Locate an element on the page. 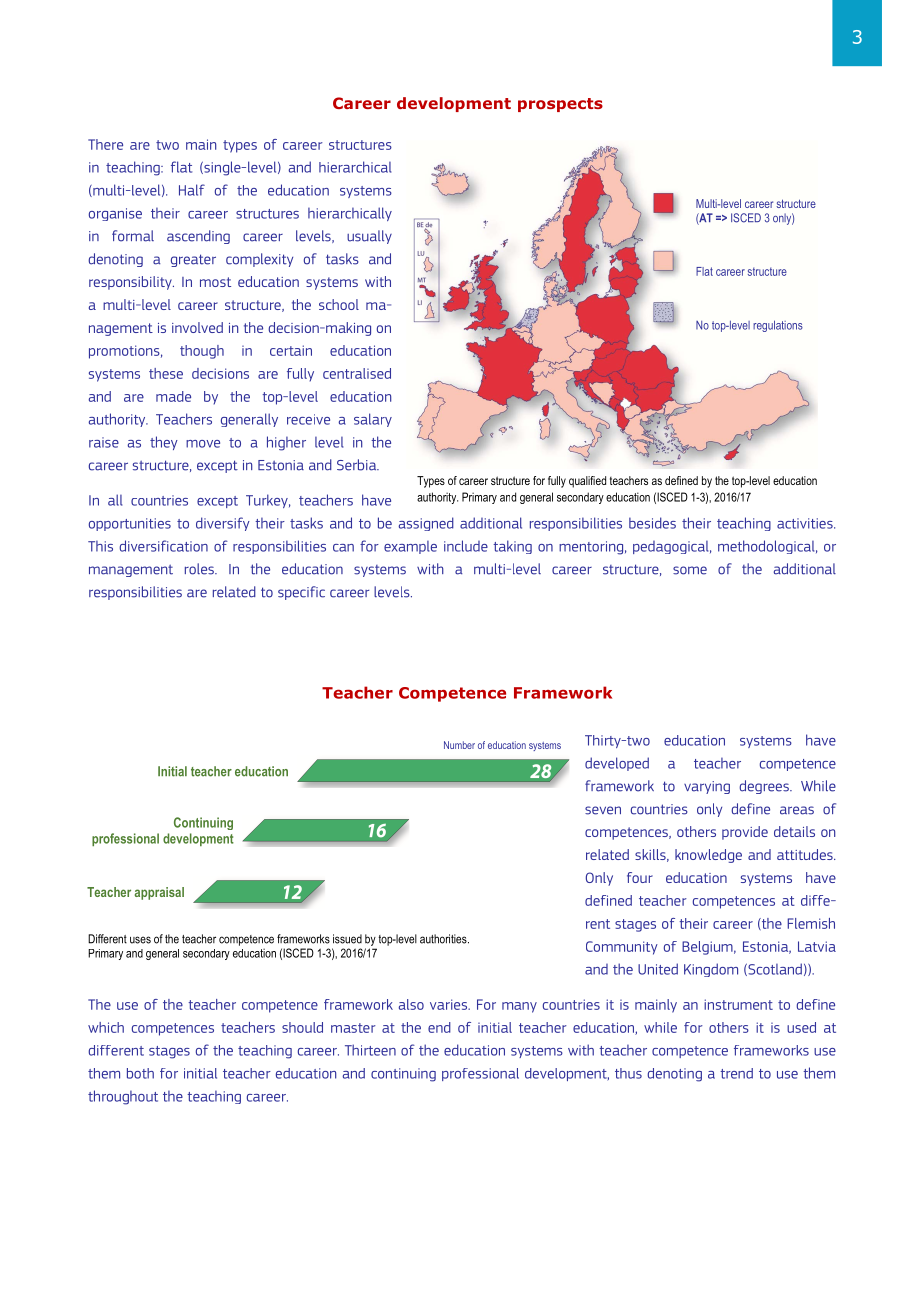 The image size is (924, 1308). diversify is located at coordinates (223, 524).
